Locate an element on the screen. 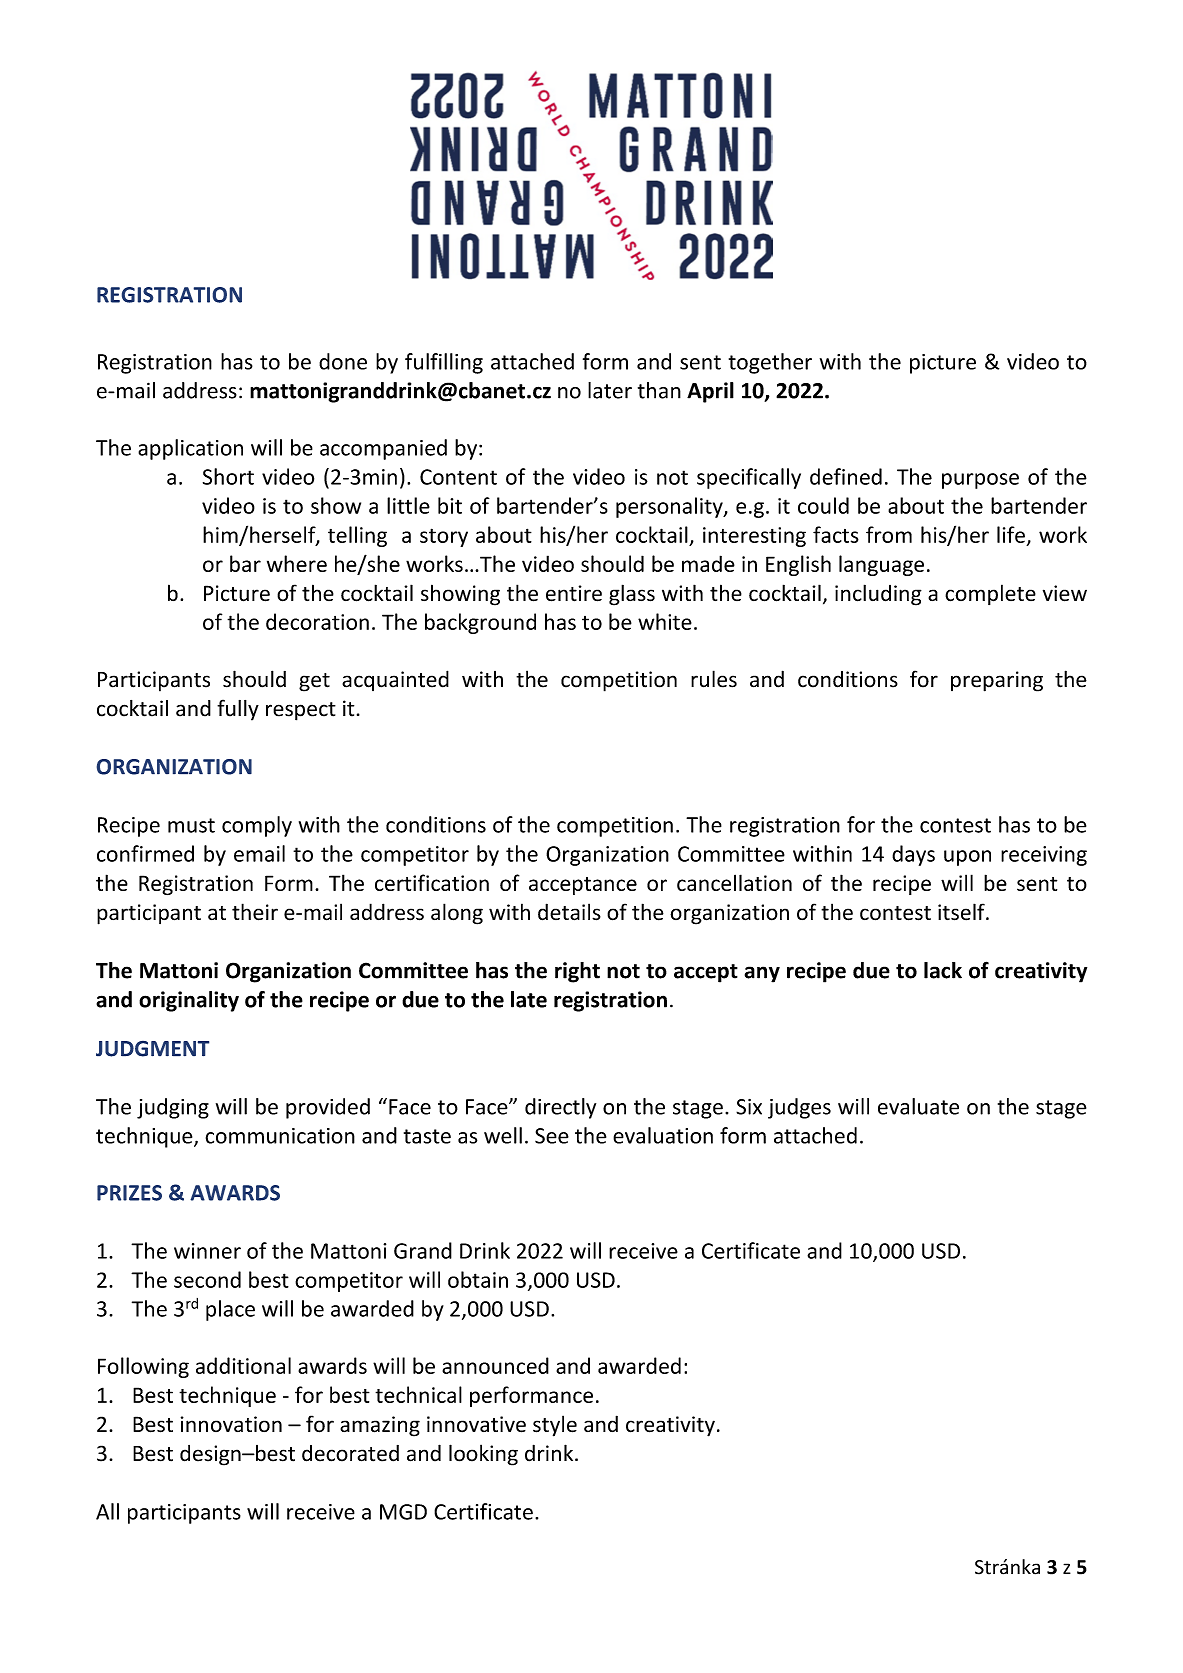 The image size is (1183, 1673). directly is located at coordinates (560, 1108).
